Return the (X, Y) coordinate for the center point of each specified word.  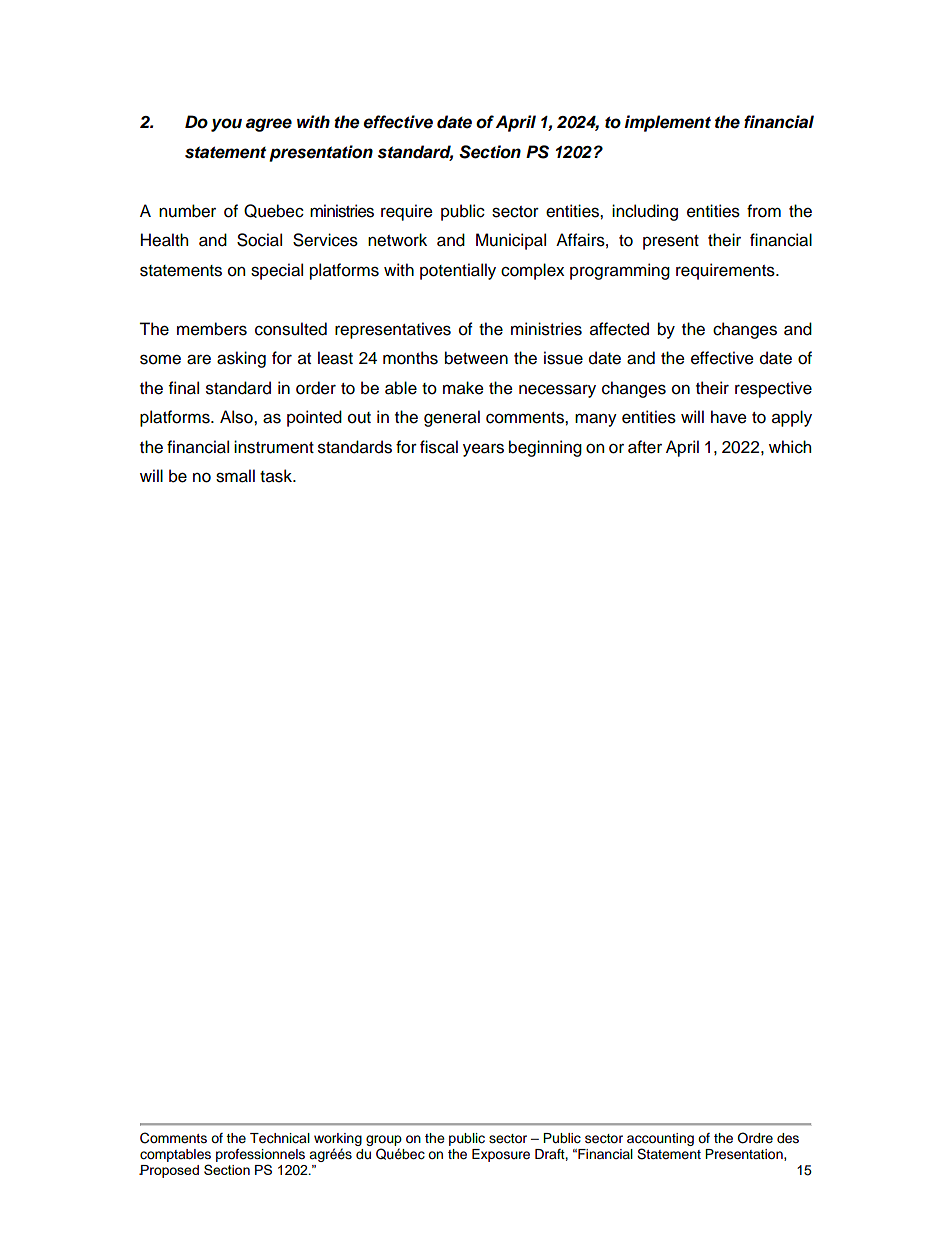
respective (773, 389)
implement (668, 123)
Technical (280, 1138)
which (790, 447)
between (476, 358)
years (483, 450)
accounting (660, 1139)
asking (241, 359)
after (645, 447)
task (277, 476)
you (226, 125)
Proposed (169, 1171)
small (235, 476)
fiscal (439, 447)
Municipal (511, 241)
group (384, 1140)
